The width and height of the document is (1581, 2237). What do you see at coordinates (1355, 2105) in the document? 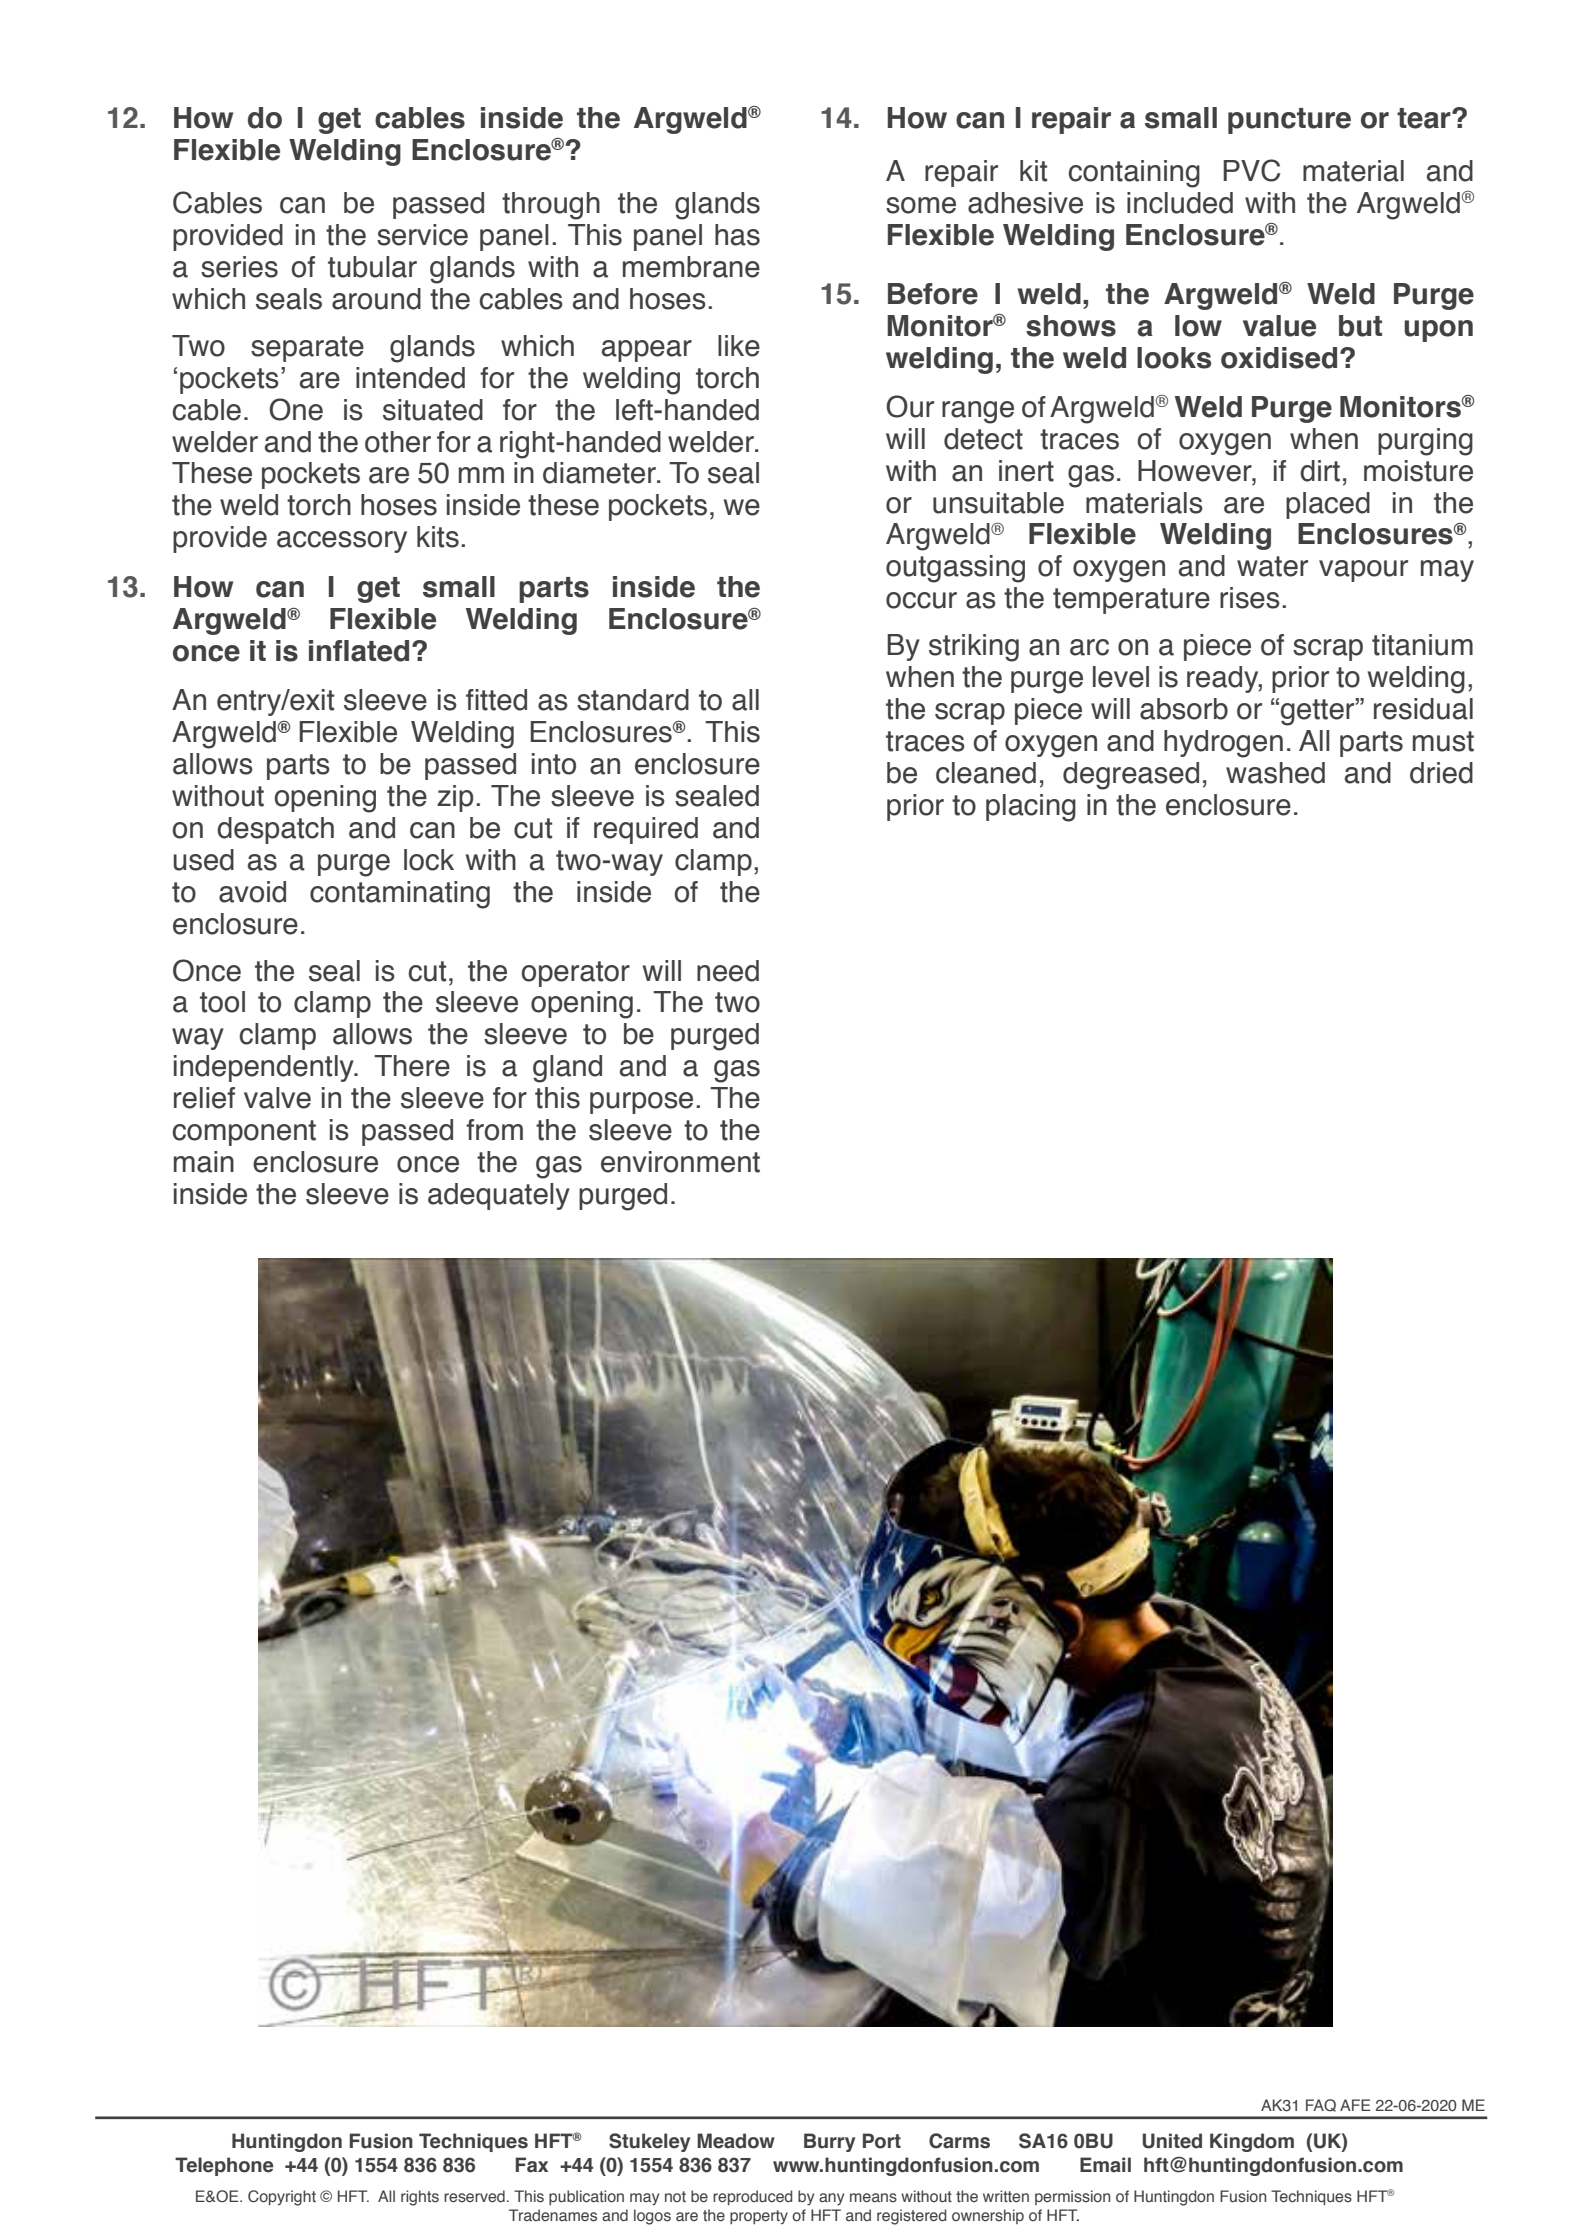
I see `AFE` at bounding box center [1355, 2105].
